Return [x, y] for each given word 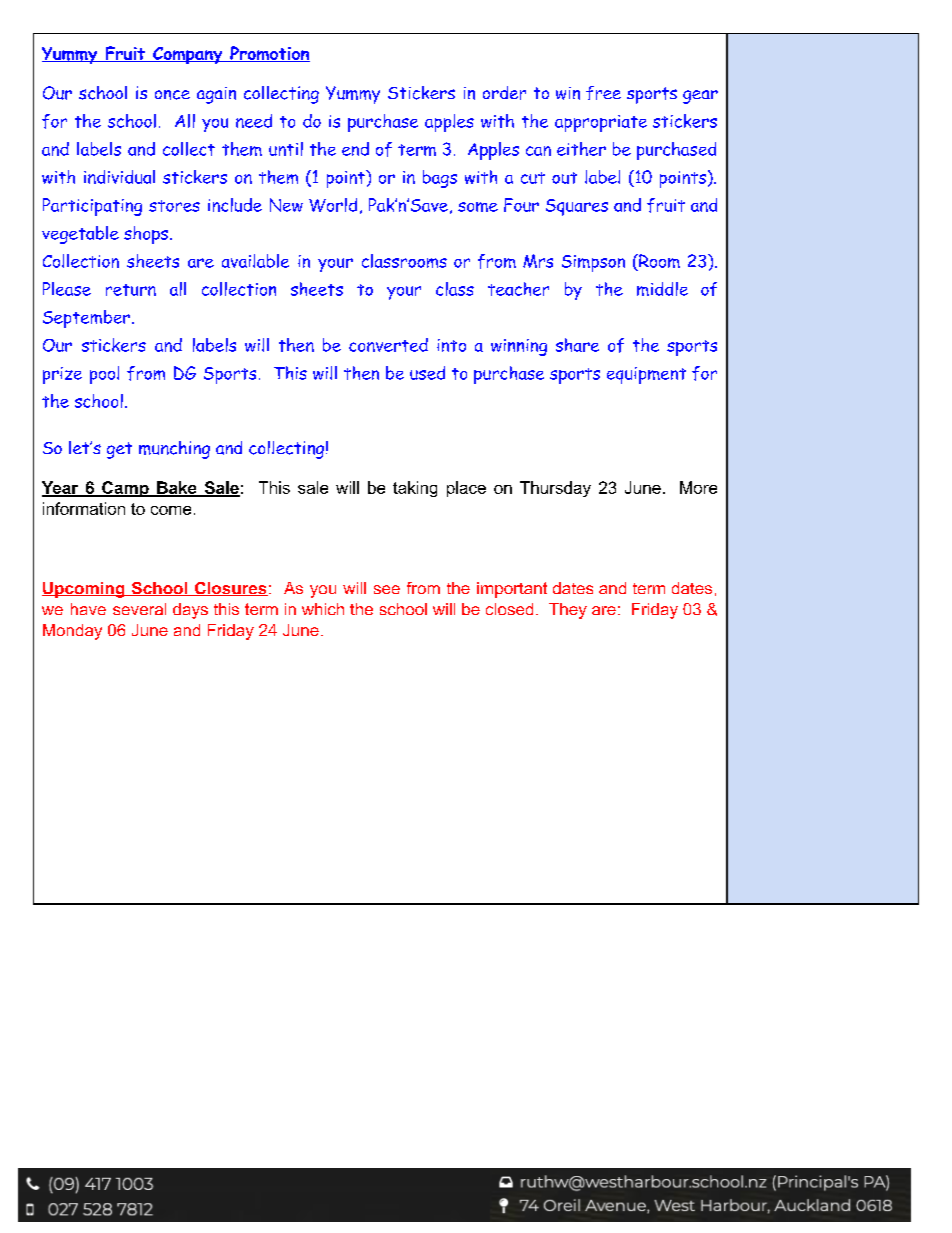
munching [174, 450]
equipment [646, 375]
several [139, 609]
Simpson [593, 263]
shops [146, 235]
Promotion [269, 54]
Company [188, 55]
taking [415, 489]
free [603, 93]
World [333, 205]
